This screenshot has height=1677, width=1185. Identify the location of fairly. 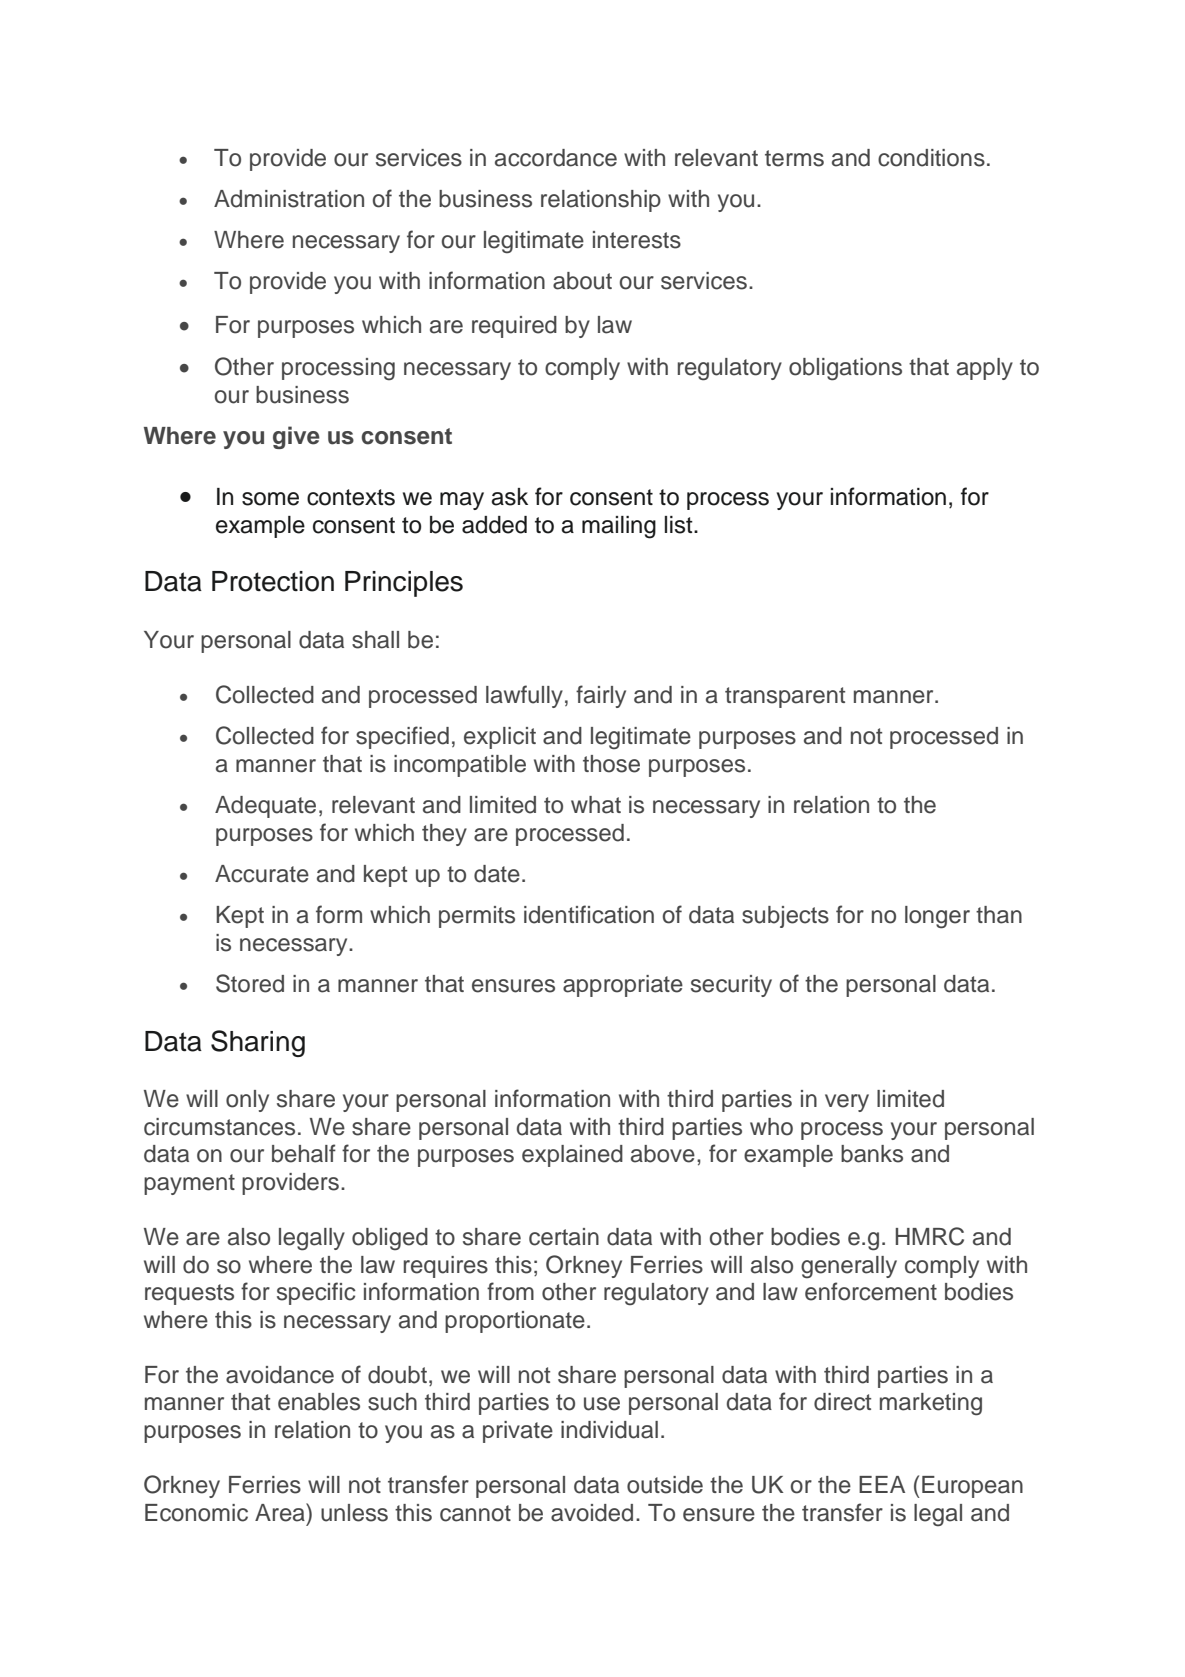
(601, 696).
